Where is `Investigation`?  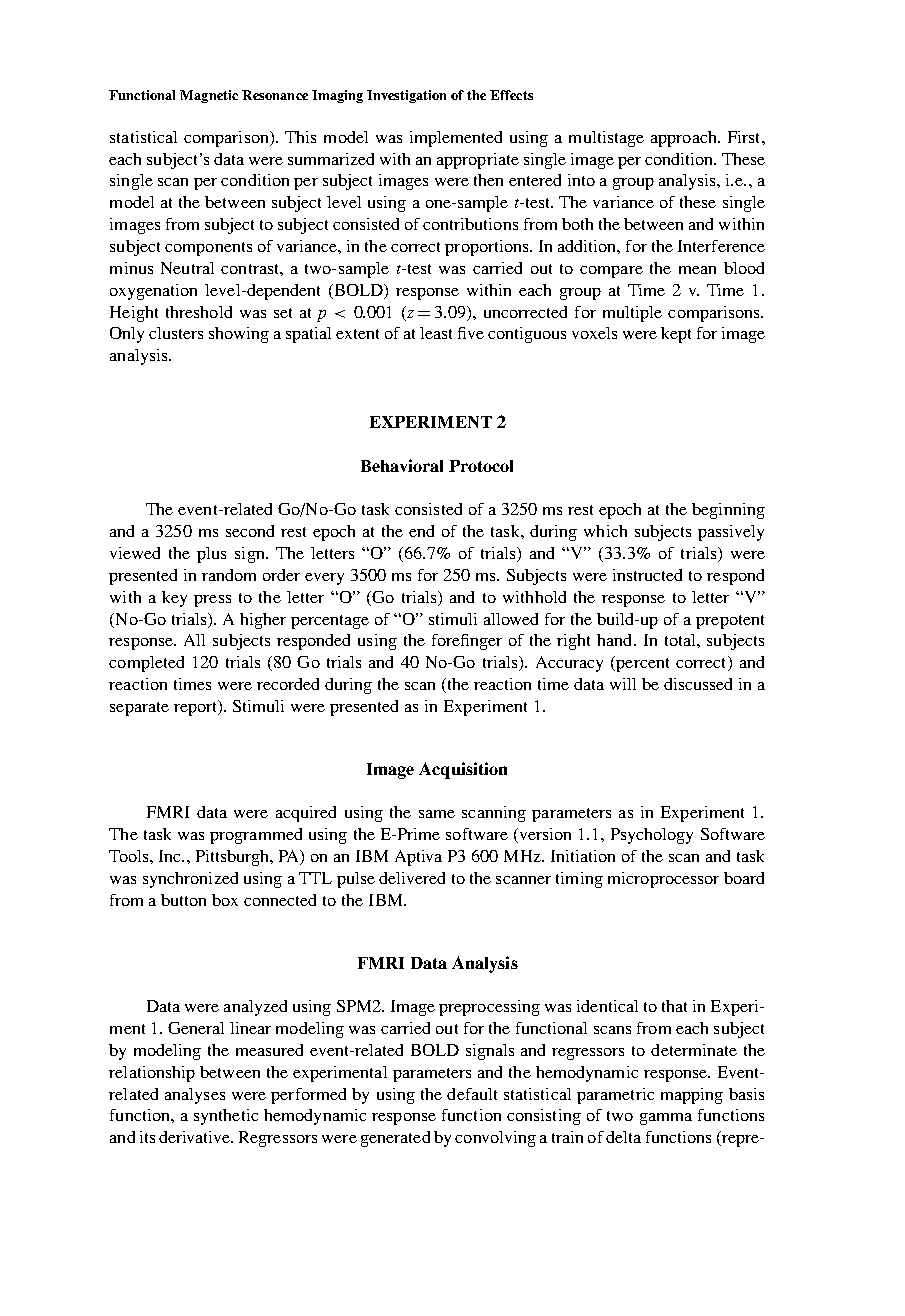 Investigation is located at coordinates (406, 96).
